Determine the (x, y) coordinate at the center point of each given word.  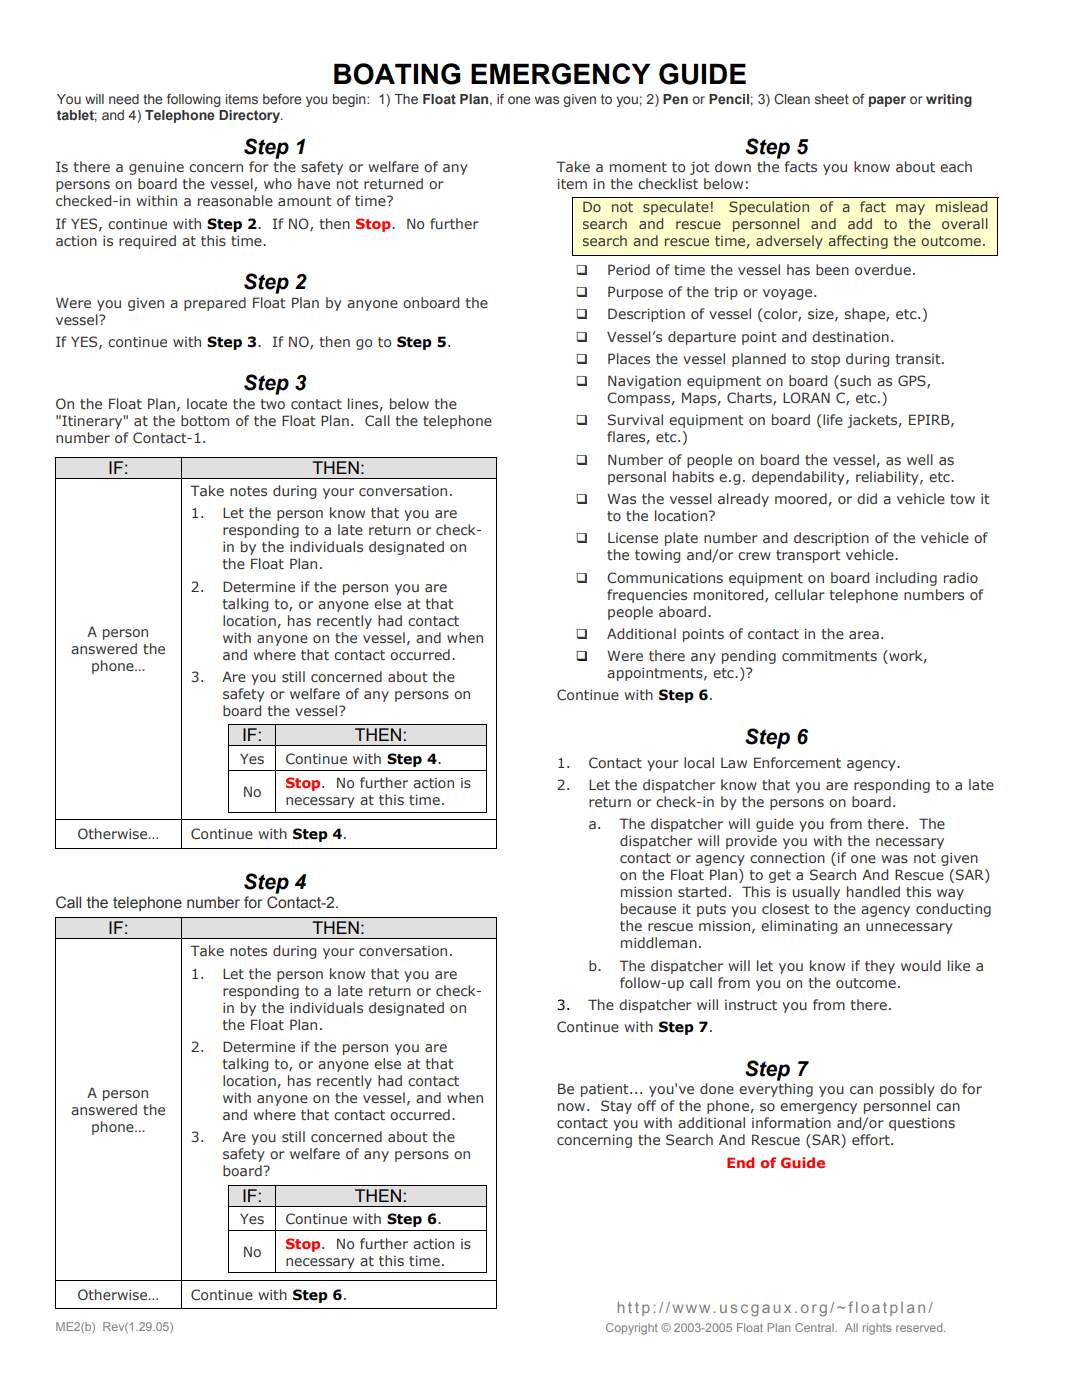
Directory (250, 116)
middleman (659, 942)
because (648, 908)
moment (638, 167)
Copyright (632, 1329)
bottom (205, 420)
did (867, 498)
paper (887, 101)
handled (873, 891)
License (633, 538)
